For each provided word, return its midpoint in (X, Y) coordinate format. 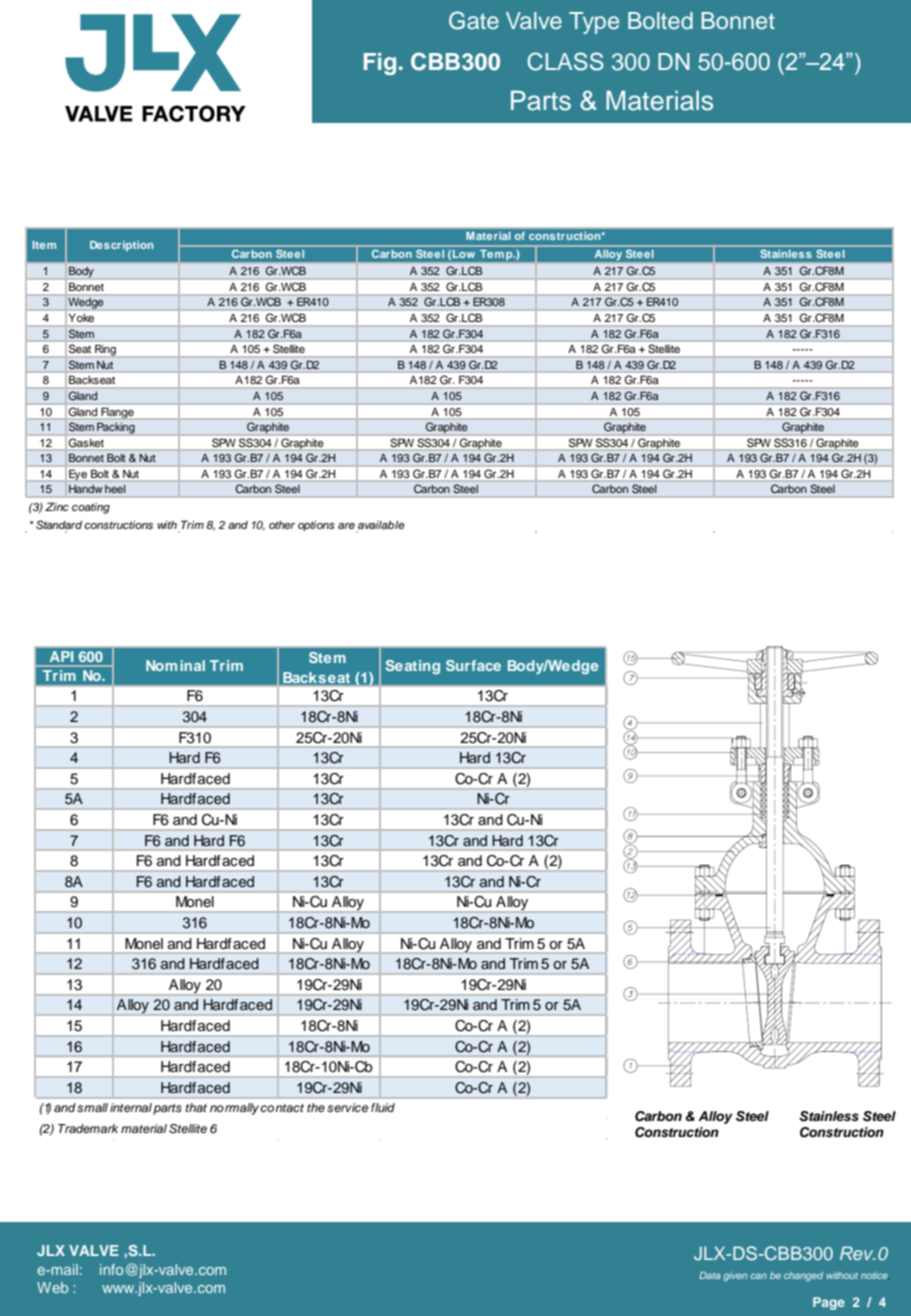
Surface (473, 665)
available (381, 525)
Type (594, 23)
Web (52, 1287)
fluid (383, 1107)
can (759, 1276)
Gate (474, 20)
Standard (59, 525)
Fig (380, 64)
